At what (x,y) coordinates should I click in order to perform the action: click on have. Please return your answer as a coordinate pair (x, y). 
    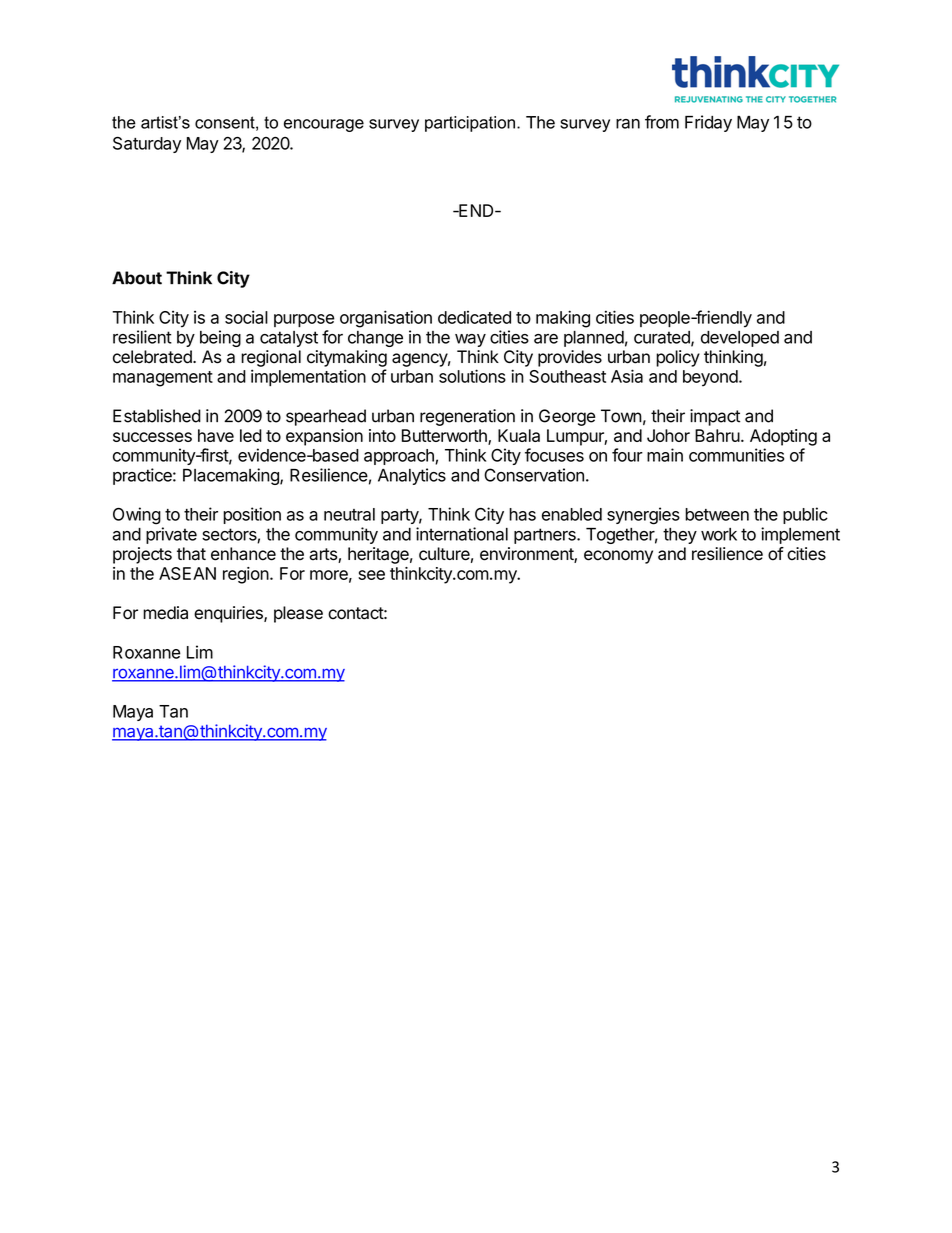
    Looking at the image, I should click on (216, 435).
